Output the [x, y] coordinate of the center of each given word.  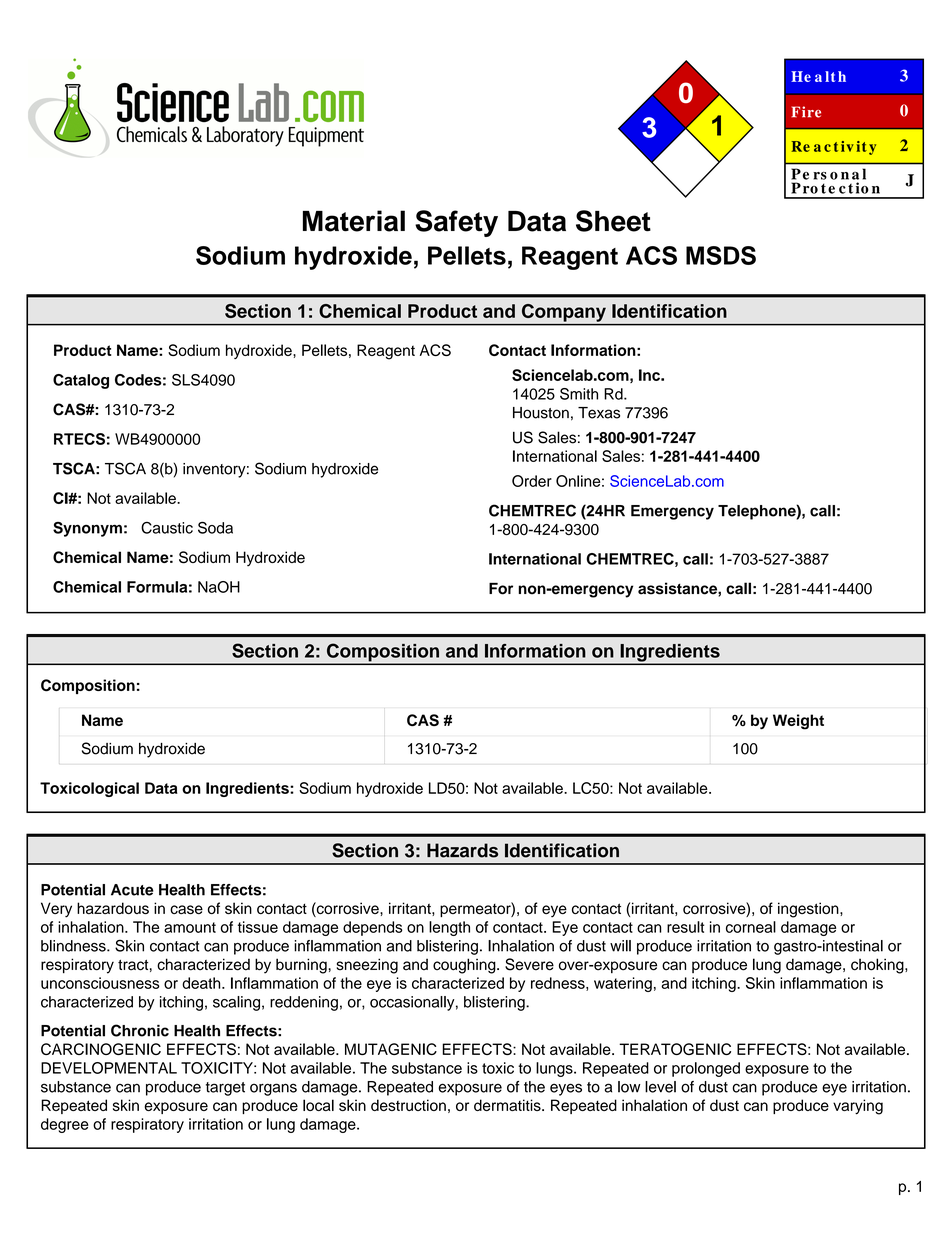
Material [354, 221]
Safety [456, 223]
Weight [798, 722]
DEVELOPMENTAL [109, 1068]
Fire [806, 112]
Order [532, 481]
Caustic [167, 528]
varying [858, 1107]
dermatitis [508, 1105]
